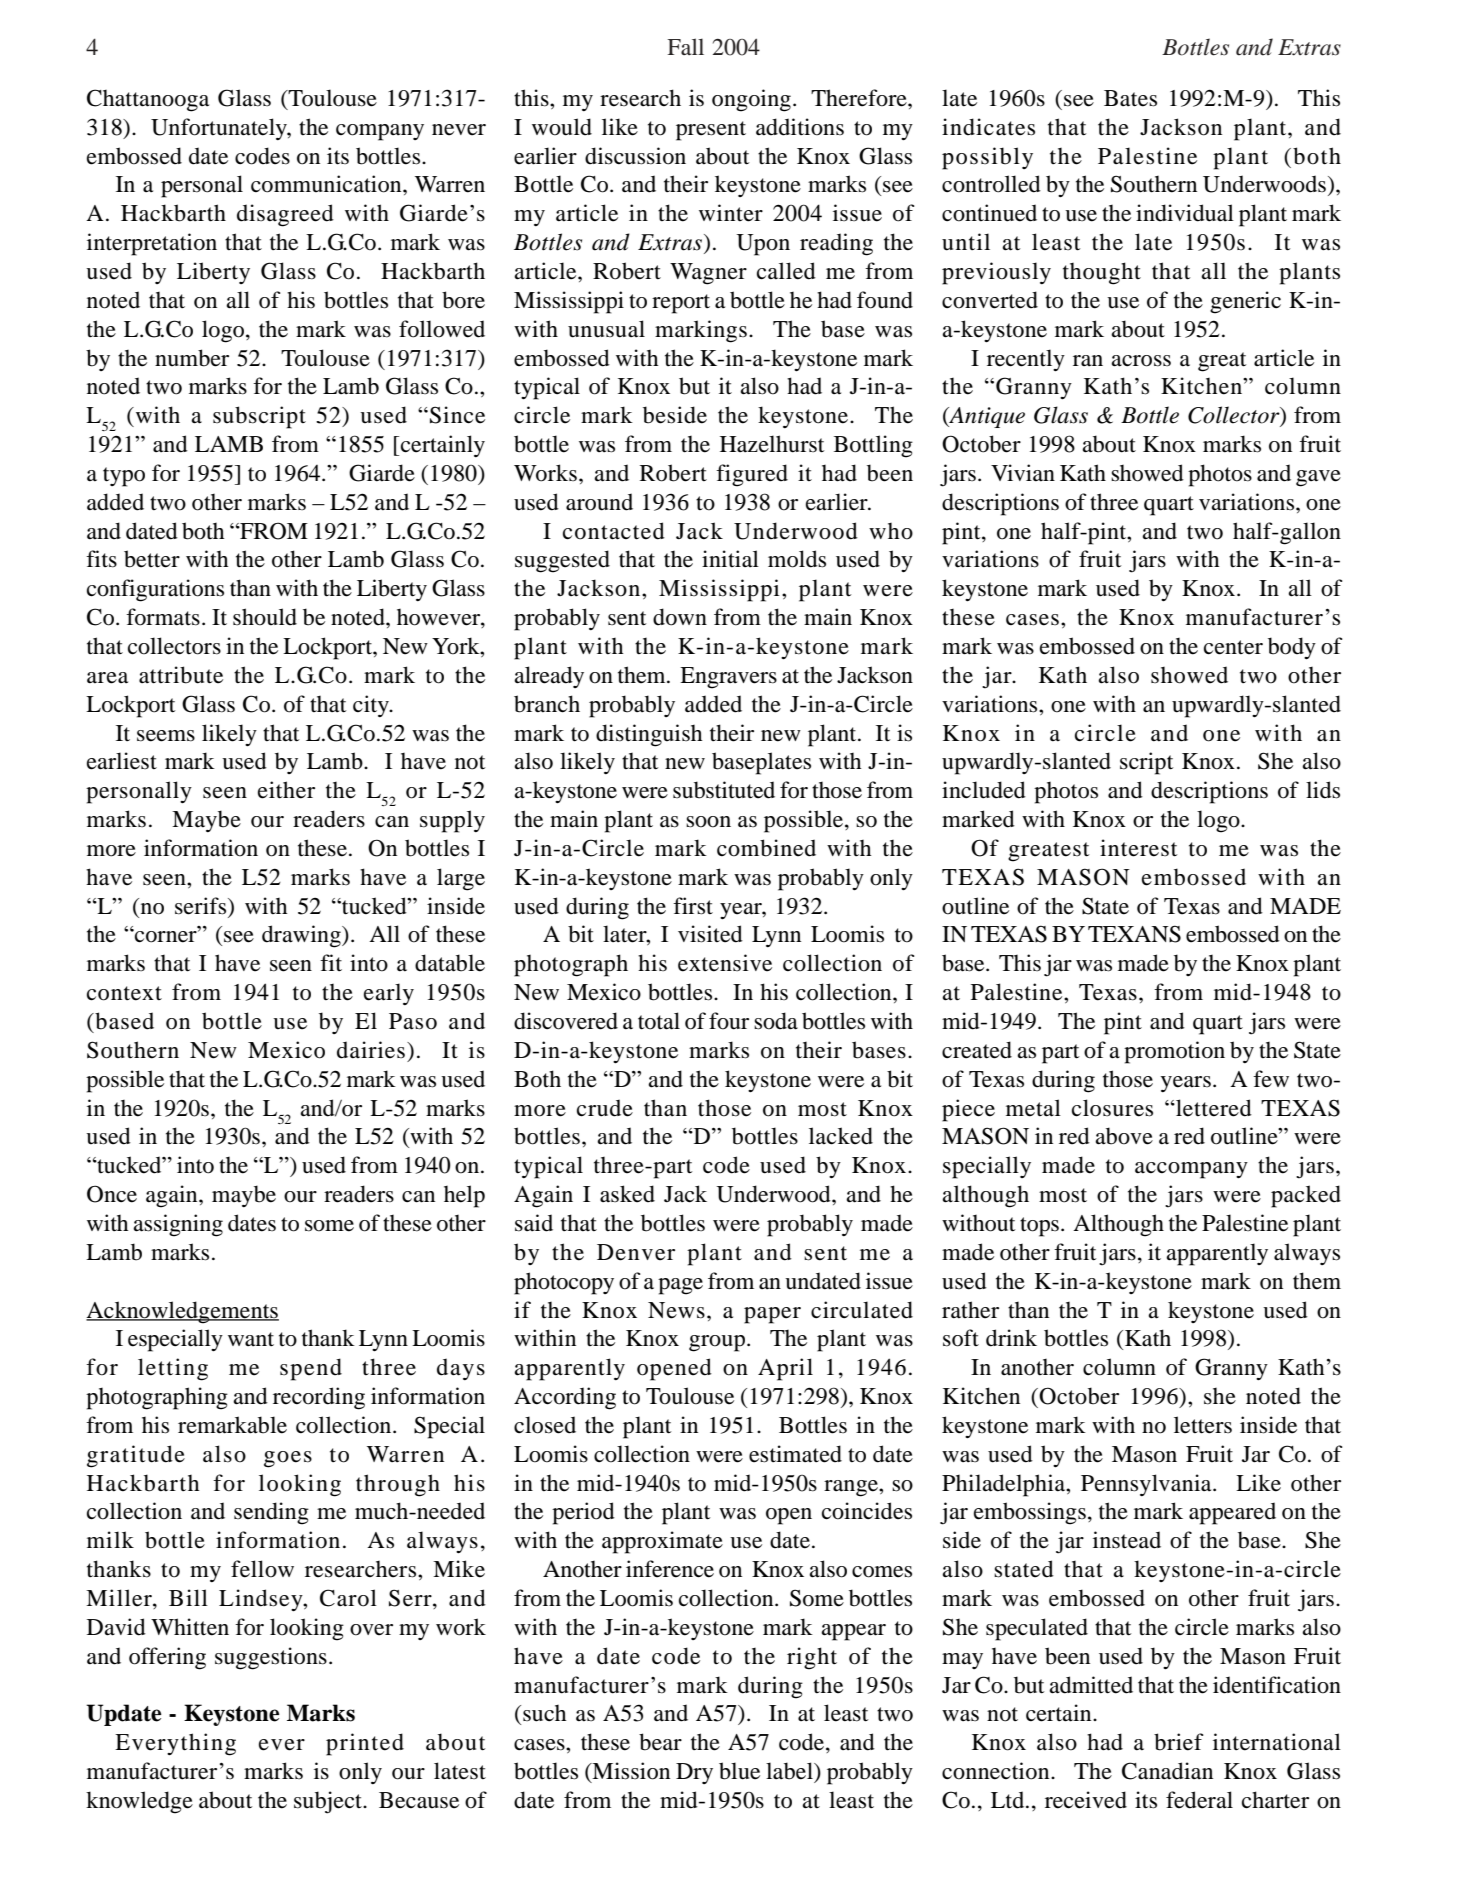 The image size is (1471, 1904). What do you see at coordinates (329, 1802) in the screenshot?
I see `subject` at bounding box center [329, 1802].
